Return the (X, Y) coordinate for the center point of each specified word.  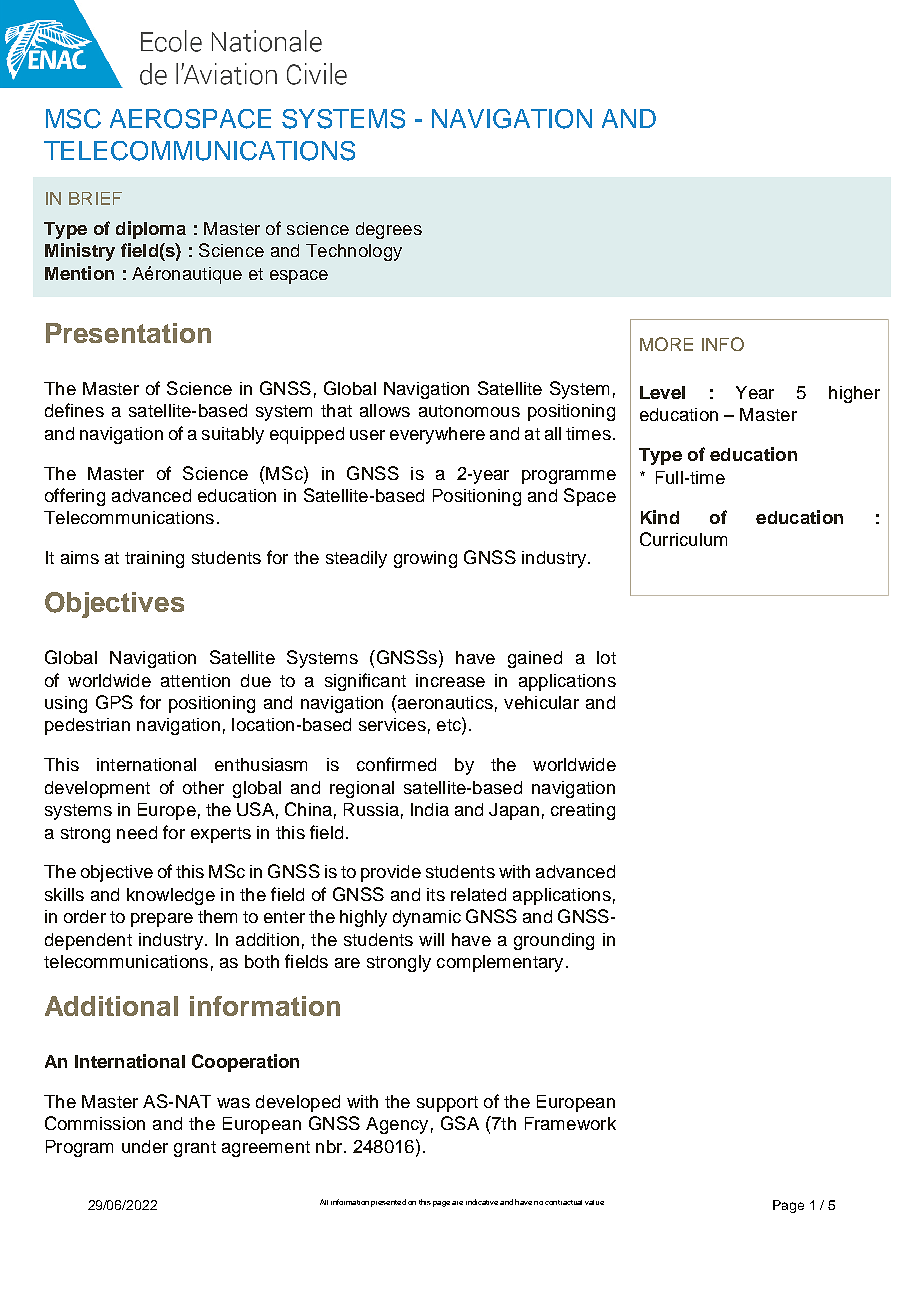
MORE (666, 344)
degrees (389, 230)
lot (606, 657)
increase (450, 680)
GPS (114, 702)
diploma (151, 230)
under (145, 1146)
